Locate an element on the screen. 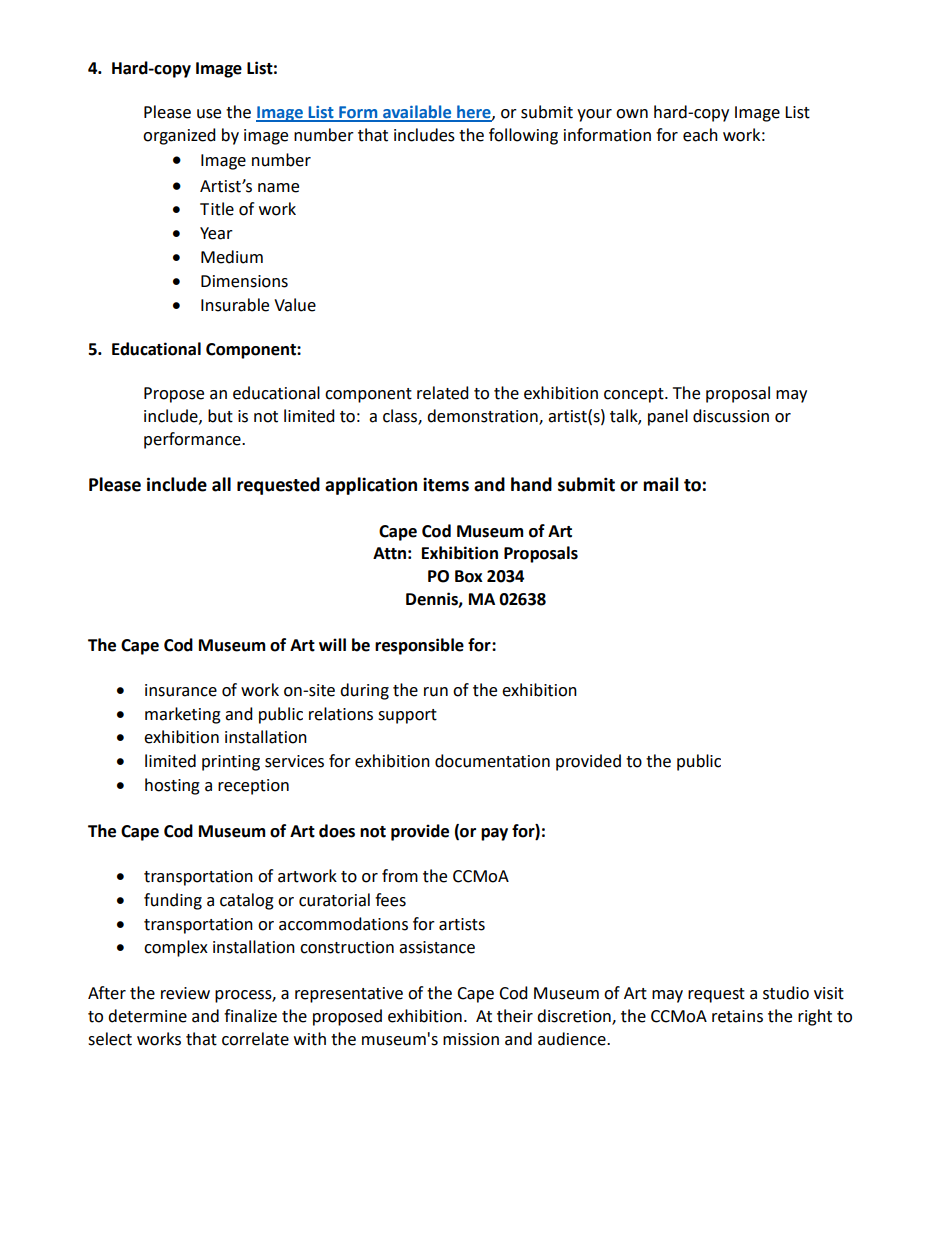  hosting is located at coordinates (172, 786).
